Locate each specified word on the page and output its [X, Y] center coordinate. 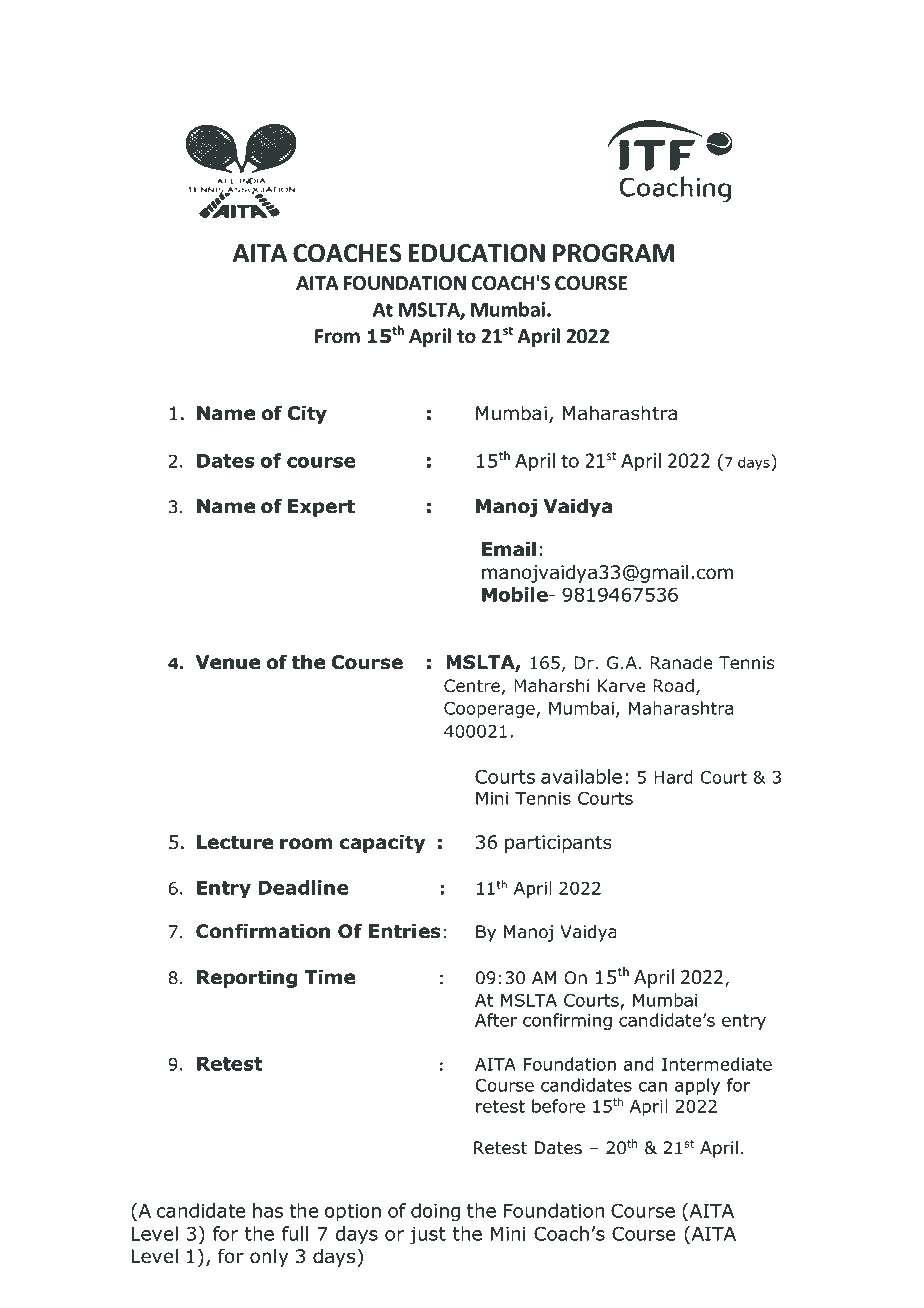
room [306, 844]
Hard [673, 777]
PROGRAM [613, 253]
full [295, 1233]
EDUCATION [477, 253]
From [337, 336]
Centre [472, 685]
